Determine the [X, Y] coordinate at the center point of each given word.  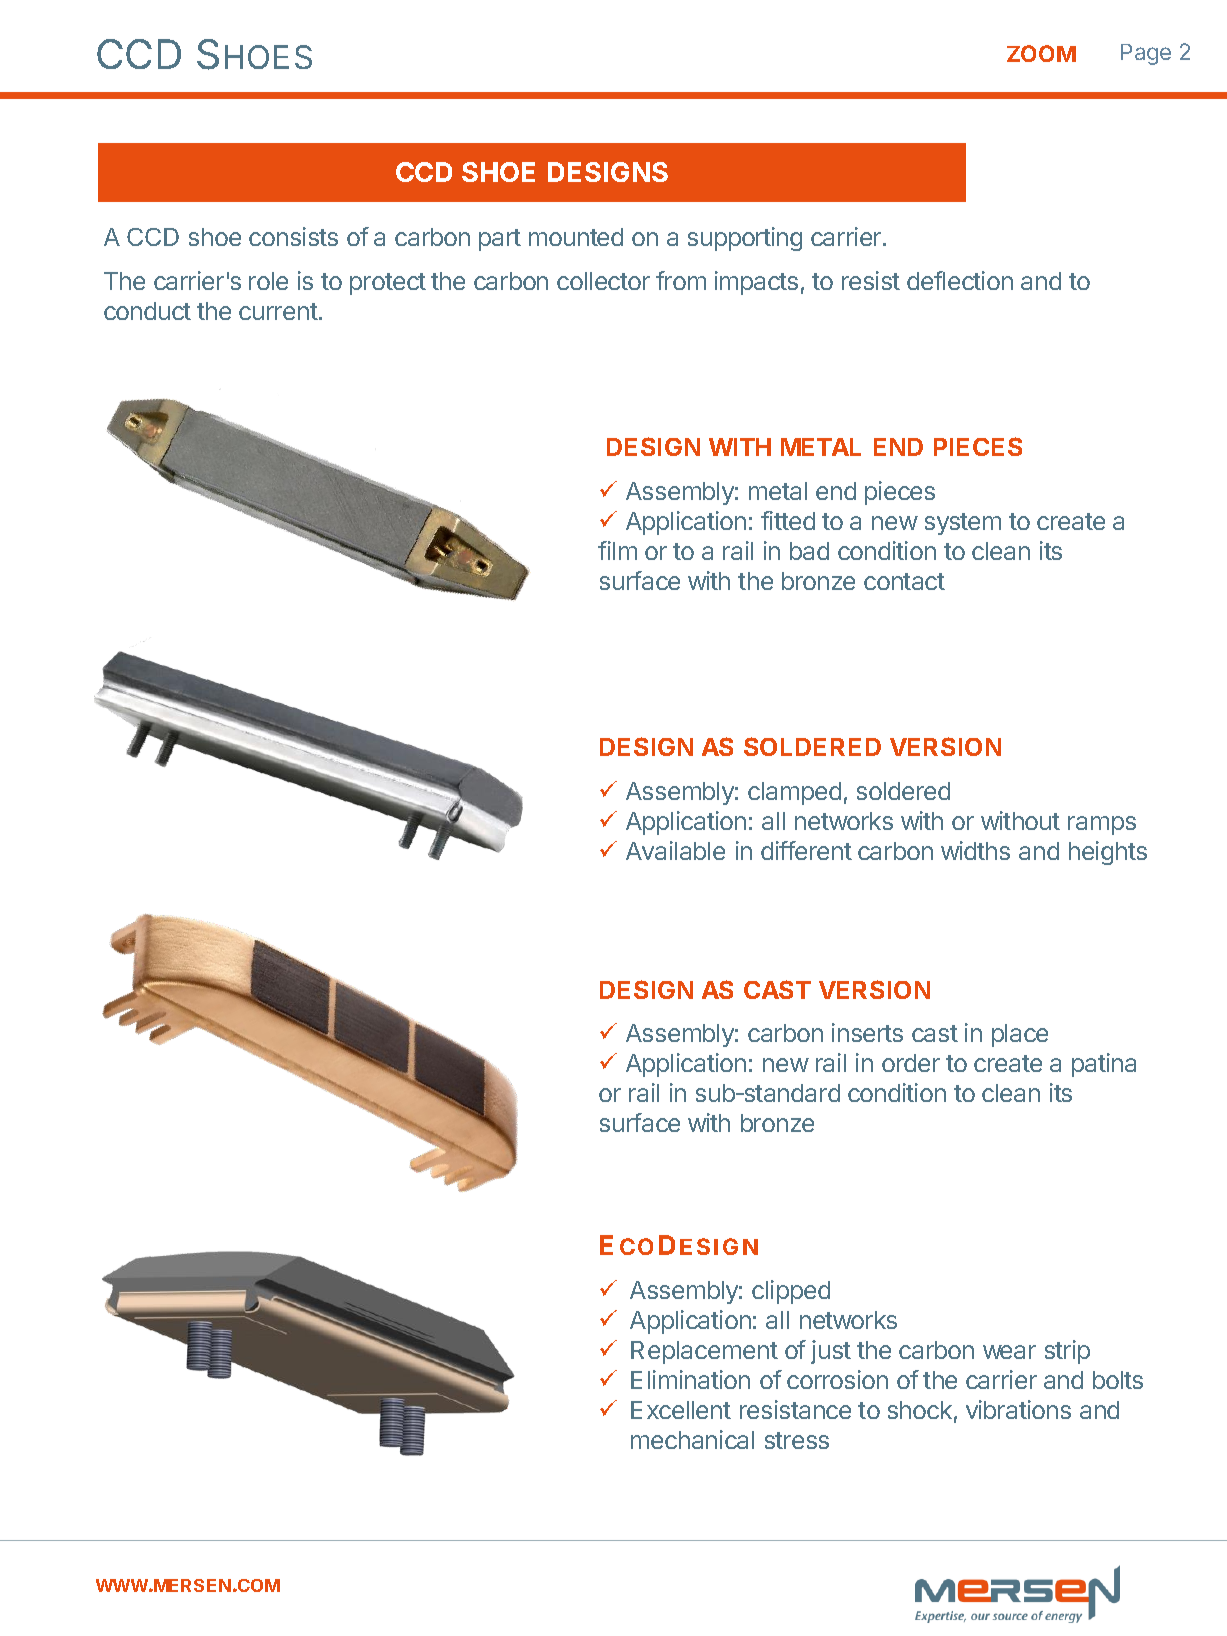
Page [1146, 54]
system [963, 524]
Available [675, 850]
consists [293, 236]
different [806, 850]
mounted [576, 237]
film [617, 550]
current [278, 311]
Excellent [681, 1410]
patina [1104, 1065]
